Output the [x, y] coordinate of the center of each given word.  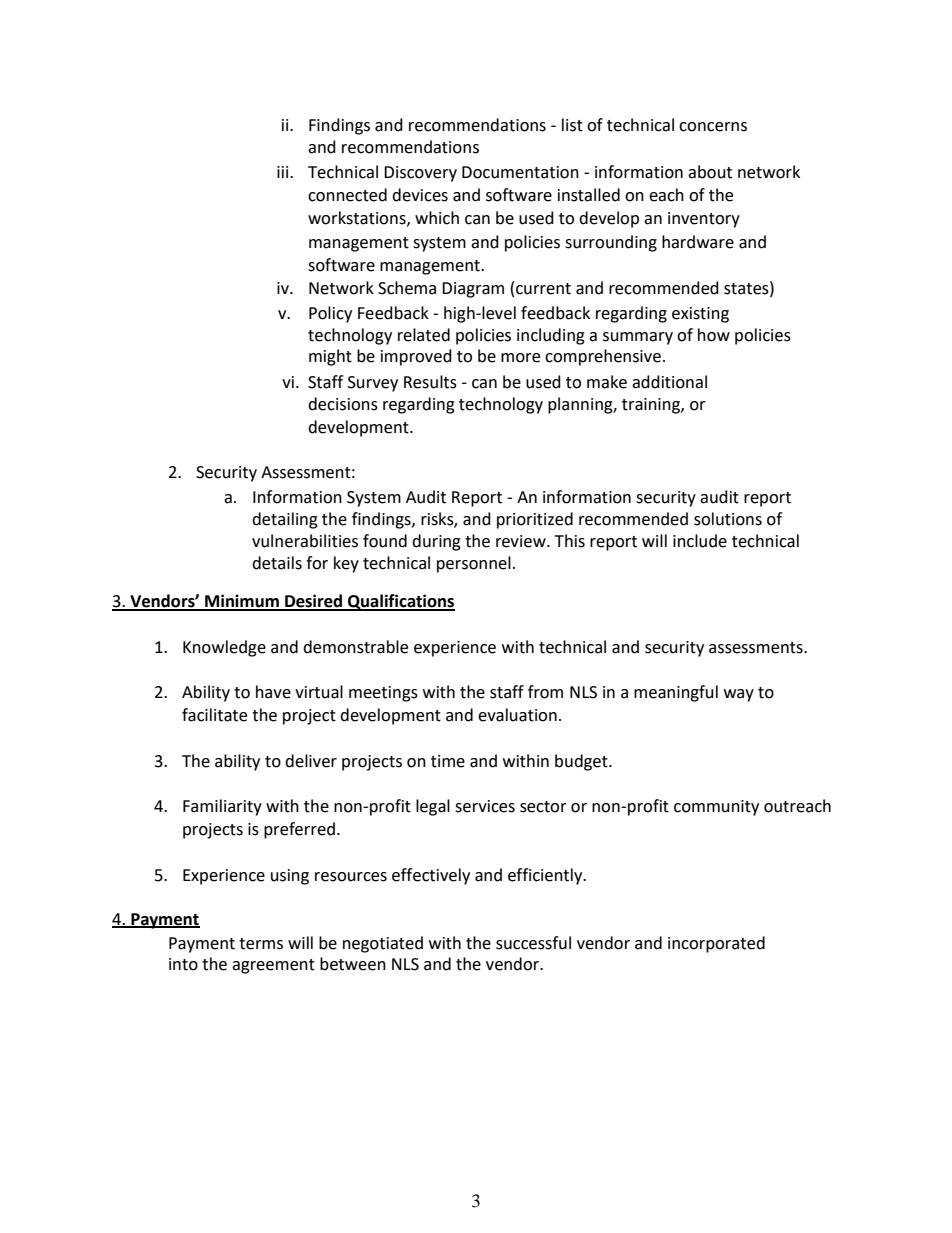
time [448, 761]
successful [533, 943]
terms [261, 944]
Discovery [420, 174]
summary [638, 338]
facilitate [214, 715]
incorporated [716, 944]
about [710, 172]
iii [284, 172]
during [436, 542]
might [330, 357]
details [277, 563]
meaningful [676, 693]
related [424, 335]
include [700, 541]
